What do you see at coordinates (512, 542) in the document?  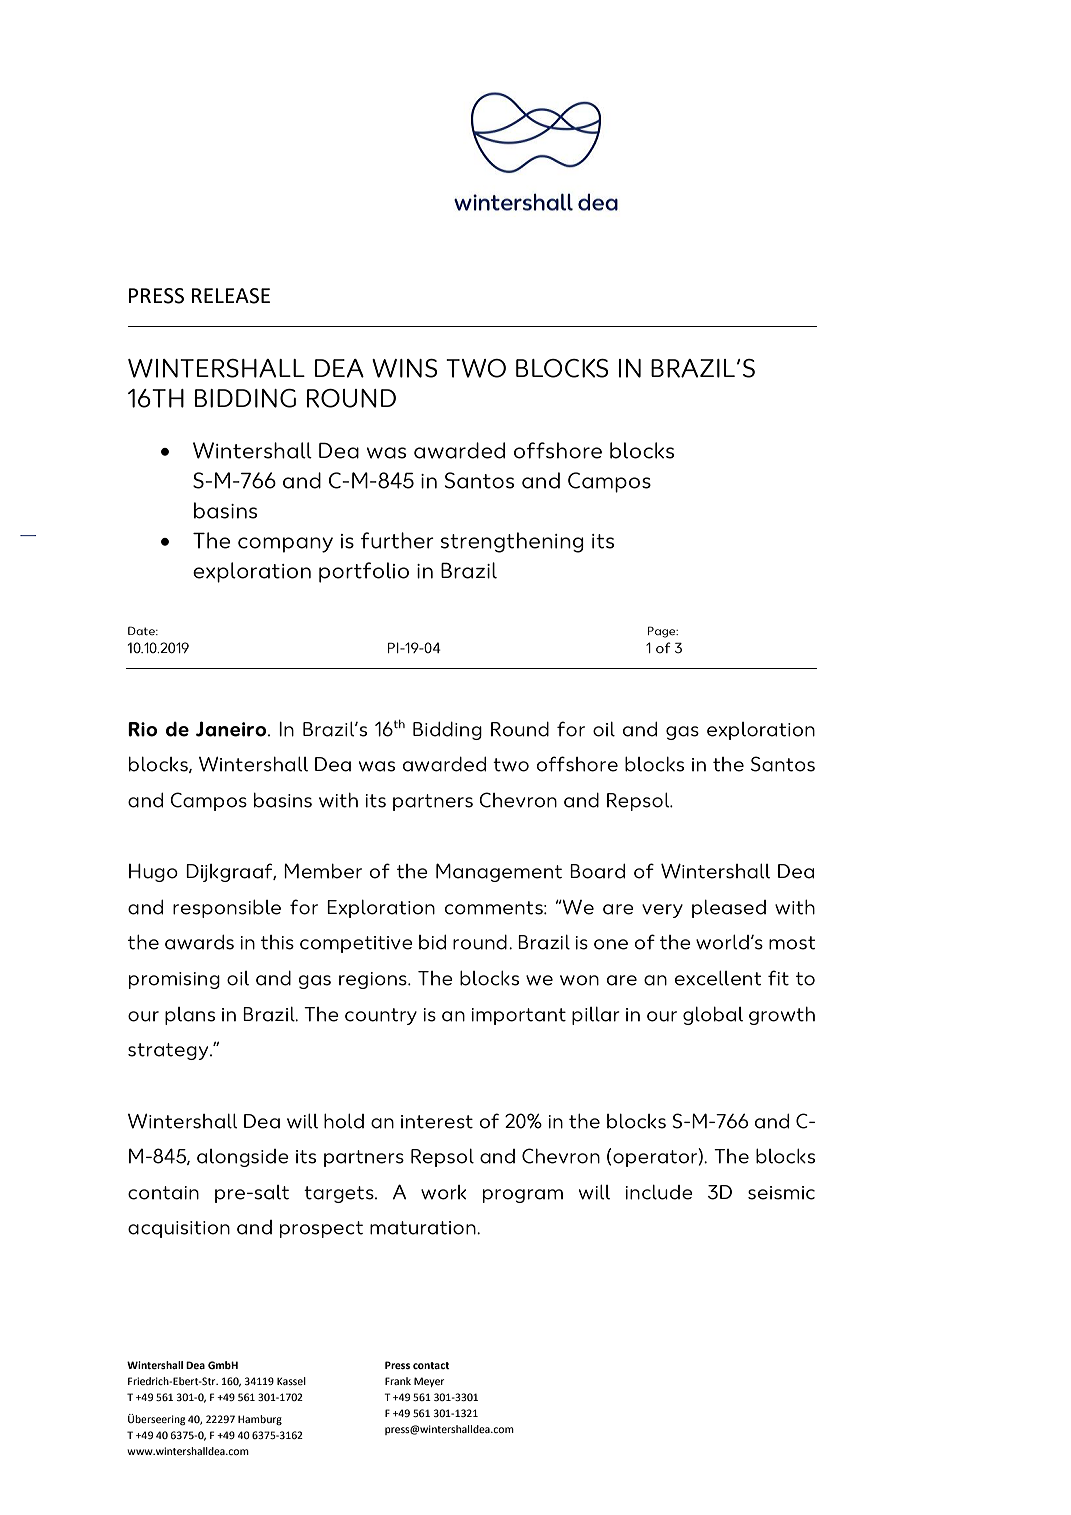 I see `strengthening` at bounding box center [512, 542].
